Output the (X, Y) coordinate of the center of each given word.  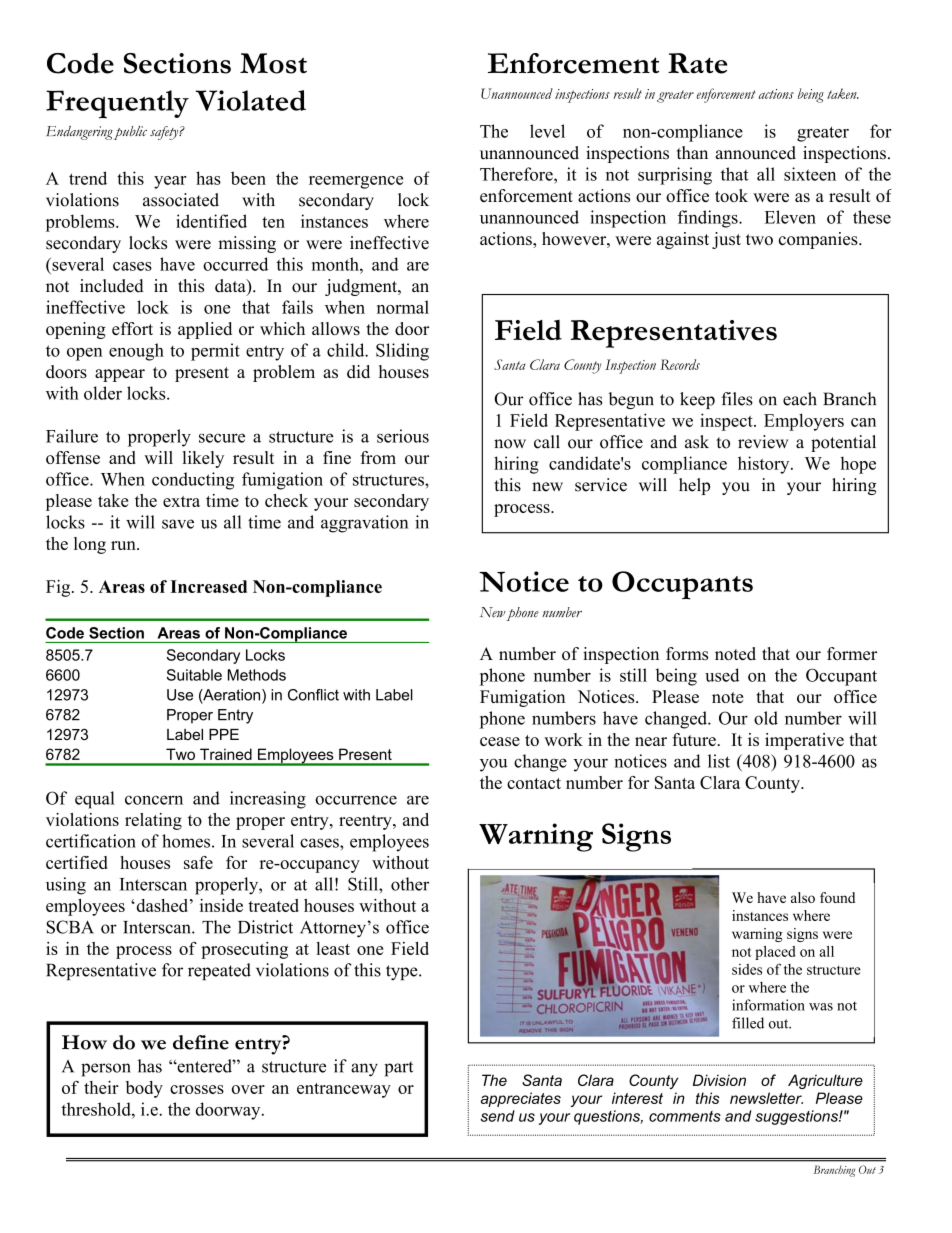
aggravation (364, 524)
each (800, 399)
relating (153, 821)
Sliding (402, 352)
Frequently (117, 104)
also (803, 897)
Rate (697, 63)
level (547, 131)
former (852, 653)
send (498, 1116)
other (410, 884)
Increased (208, 586)
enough (136, 352)
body (144, 1089)
